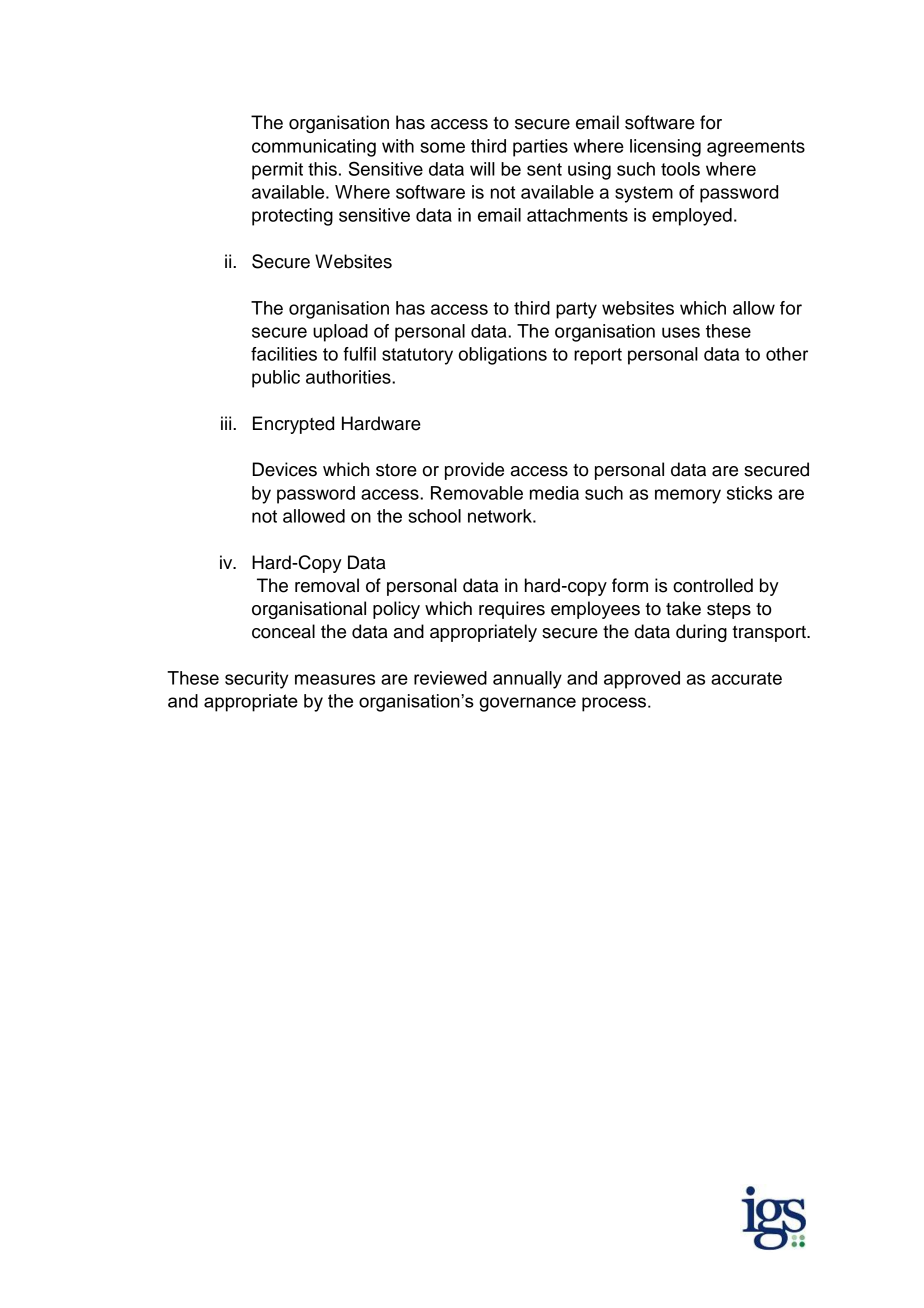 This screenshot has width=924, height=1308. What do you see at coordinates (327, 585) in the screenshot?
I see `removal` at bounding box center [327, 585].
